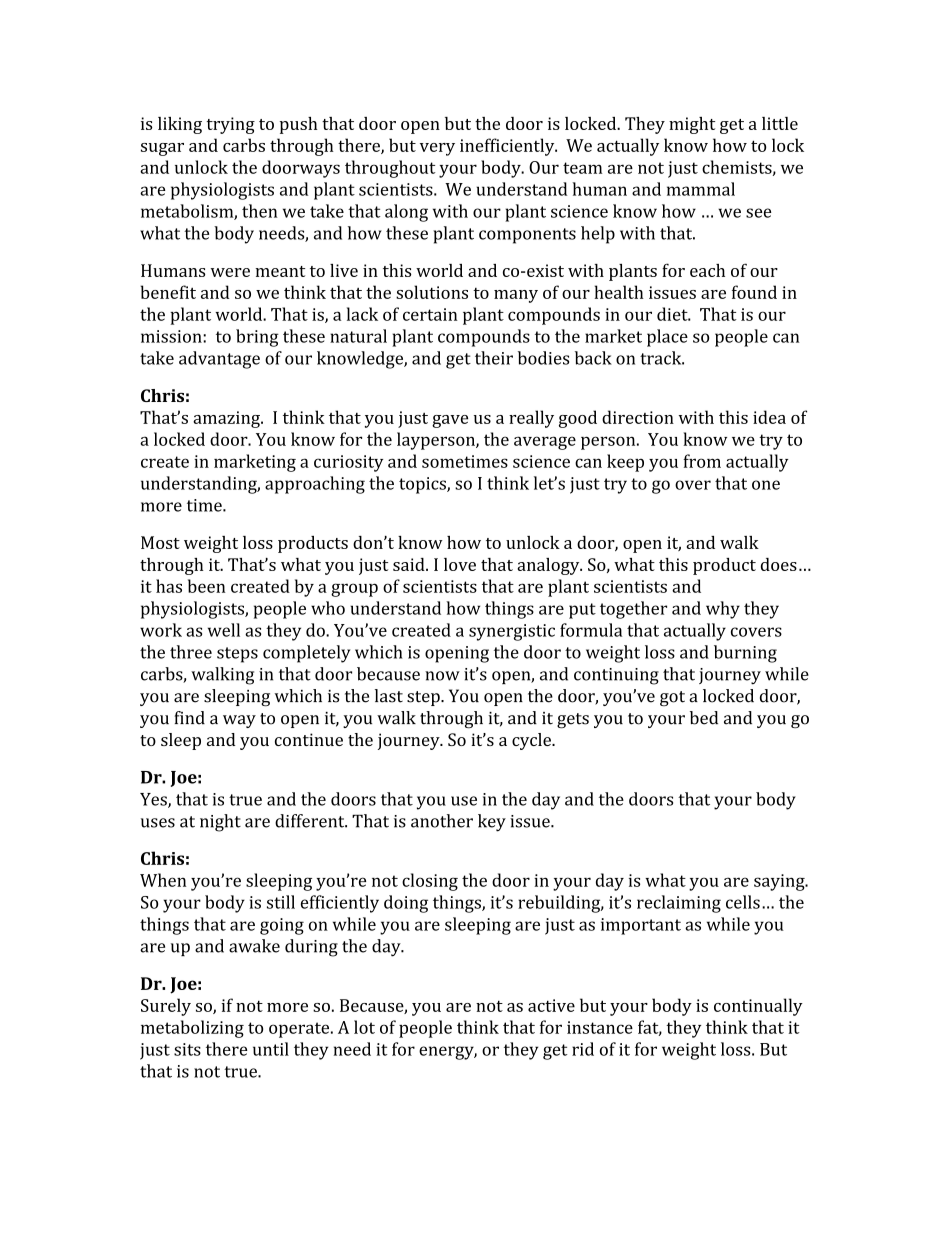 This document has width=952, height=1233. Describe the element at coordinates (192, 1029) in the document. I see `metabolizing` at that location.
